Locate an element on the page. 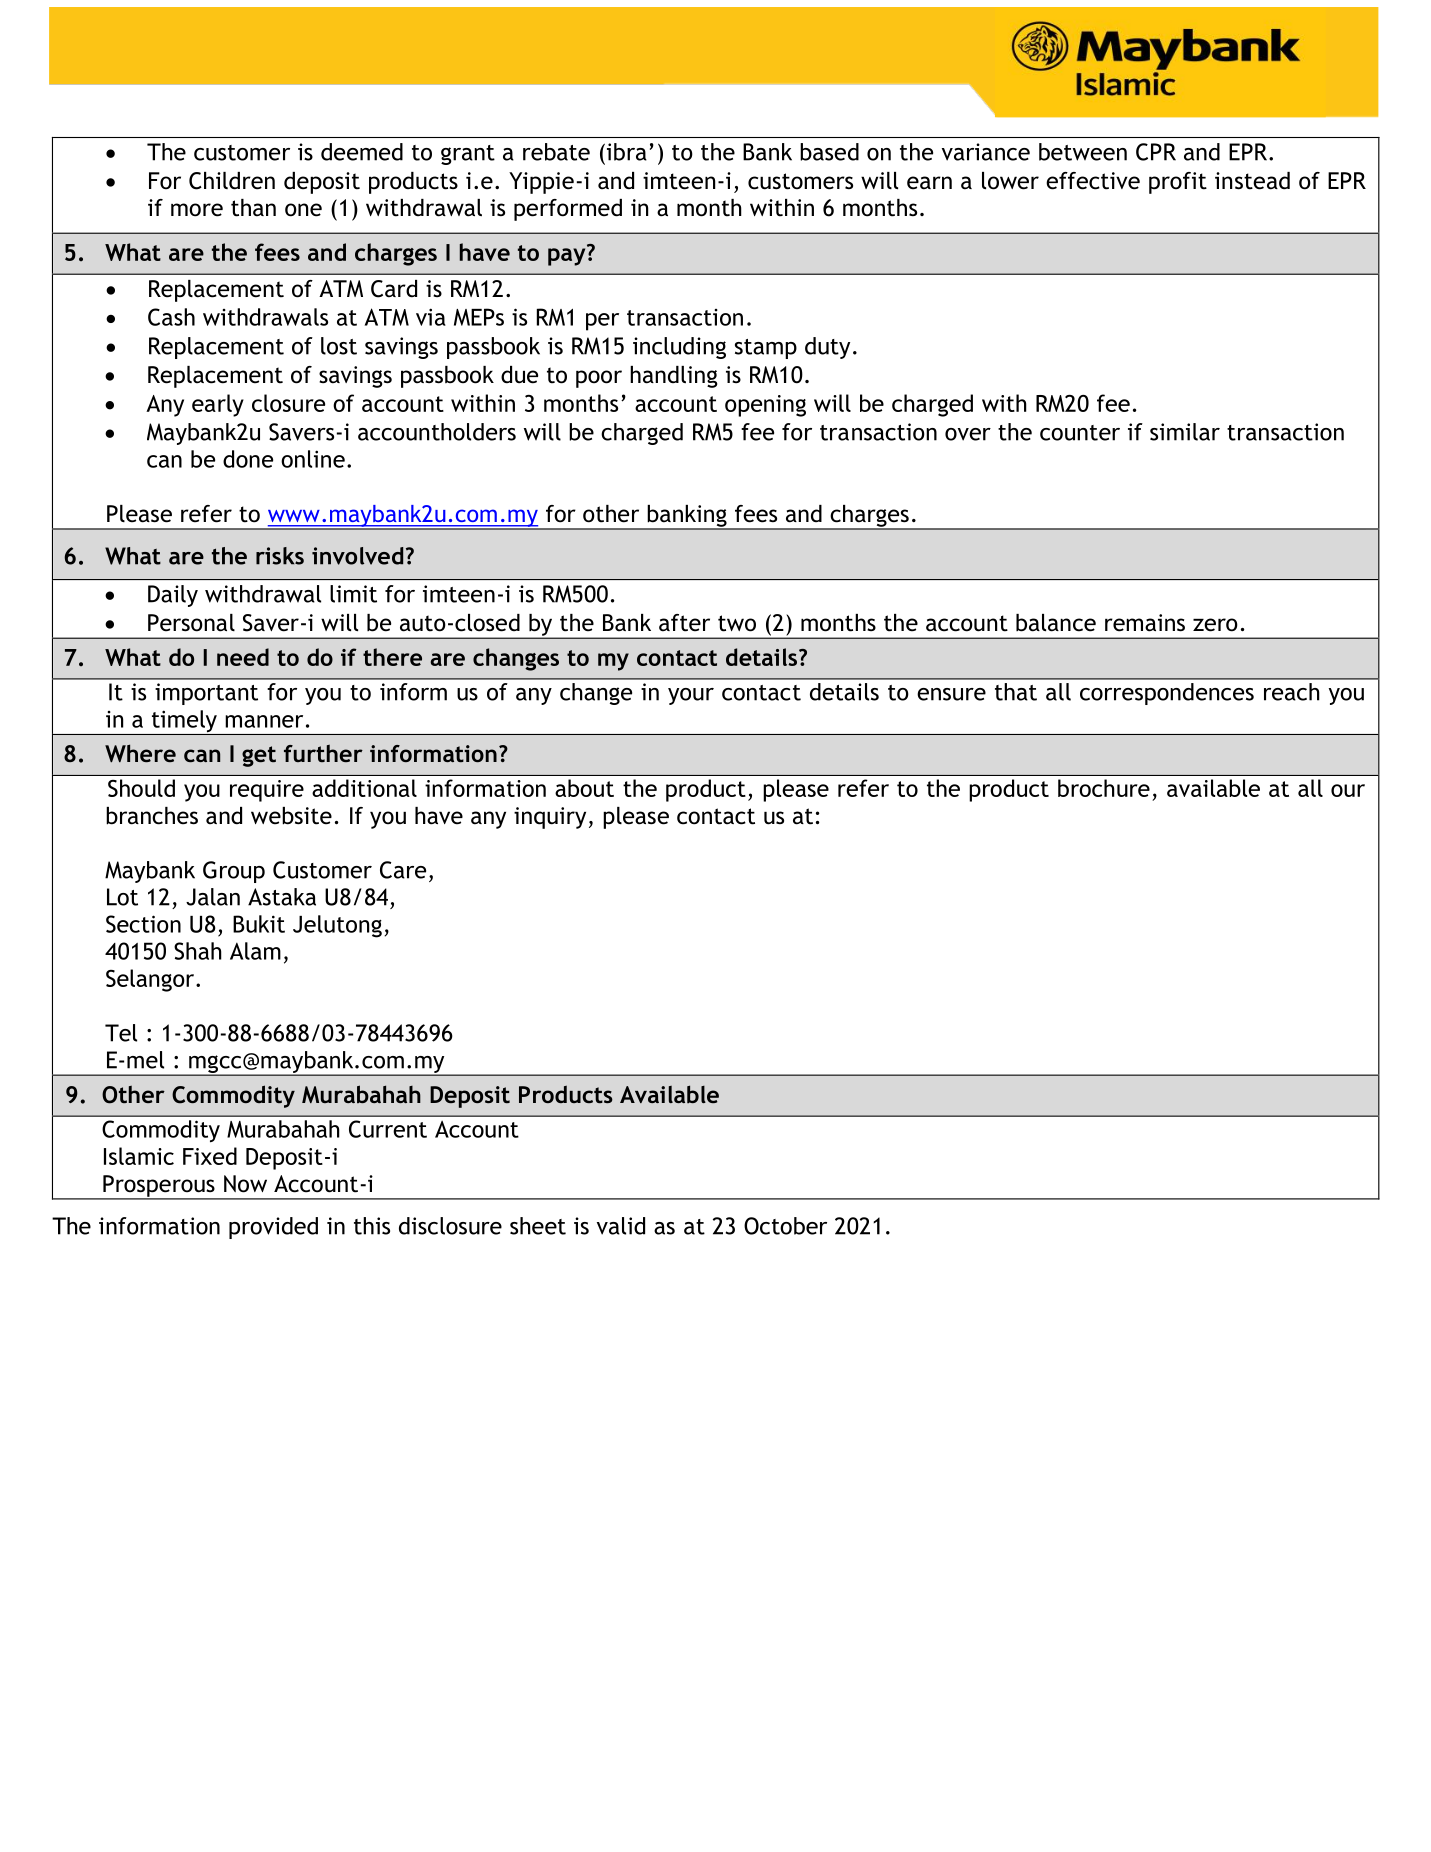 The height and width of the image is (1852, 1431). after is located at coordinates (684, 623).
